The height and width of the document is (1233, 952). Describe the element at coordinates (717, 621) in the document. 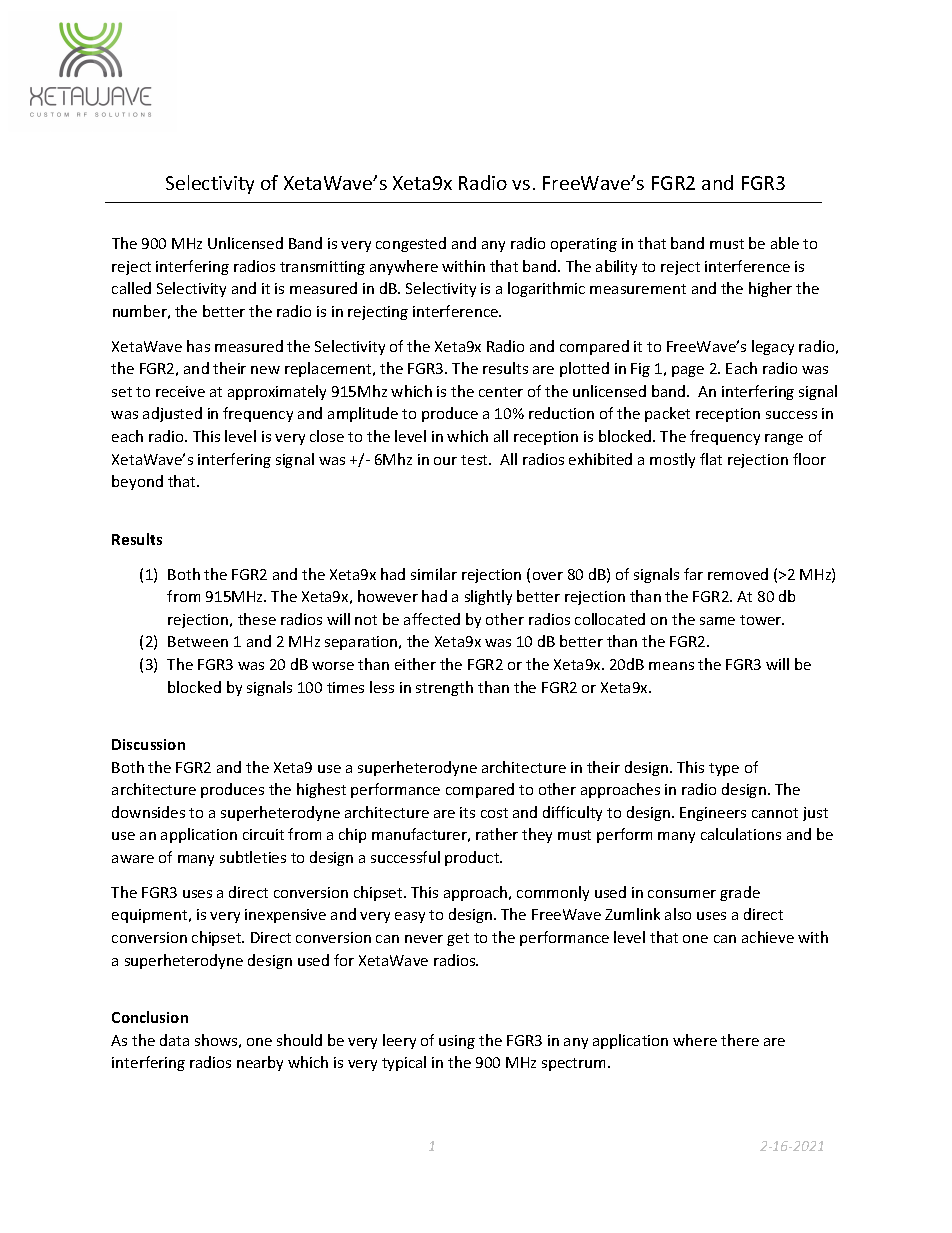

I see `same` at that location.
